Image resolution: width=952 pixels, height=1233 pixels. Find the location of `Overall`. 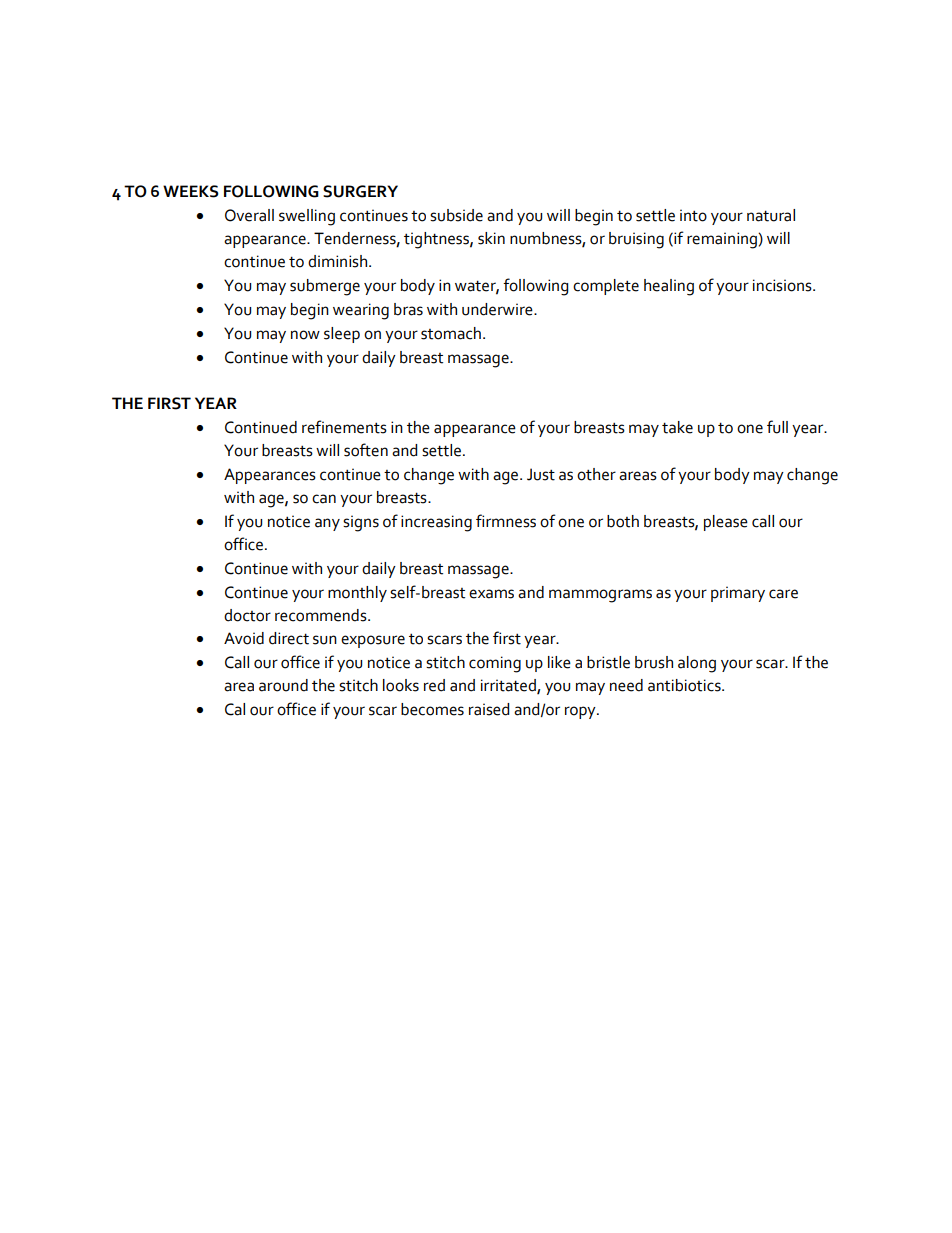

Overall is located at coordinates (249, 215).
